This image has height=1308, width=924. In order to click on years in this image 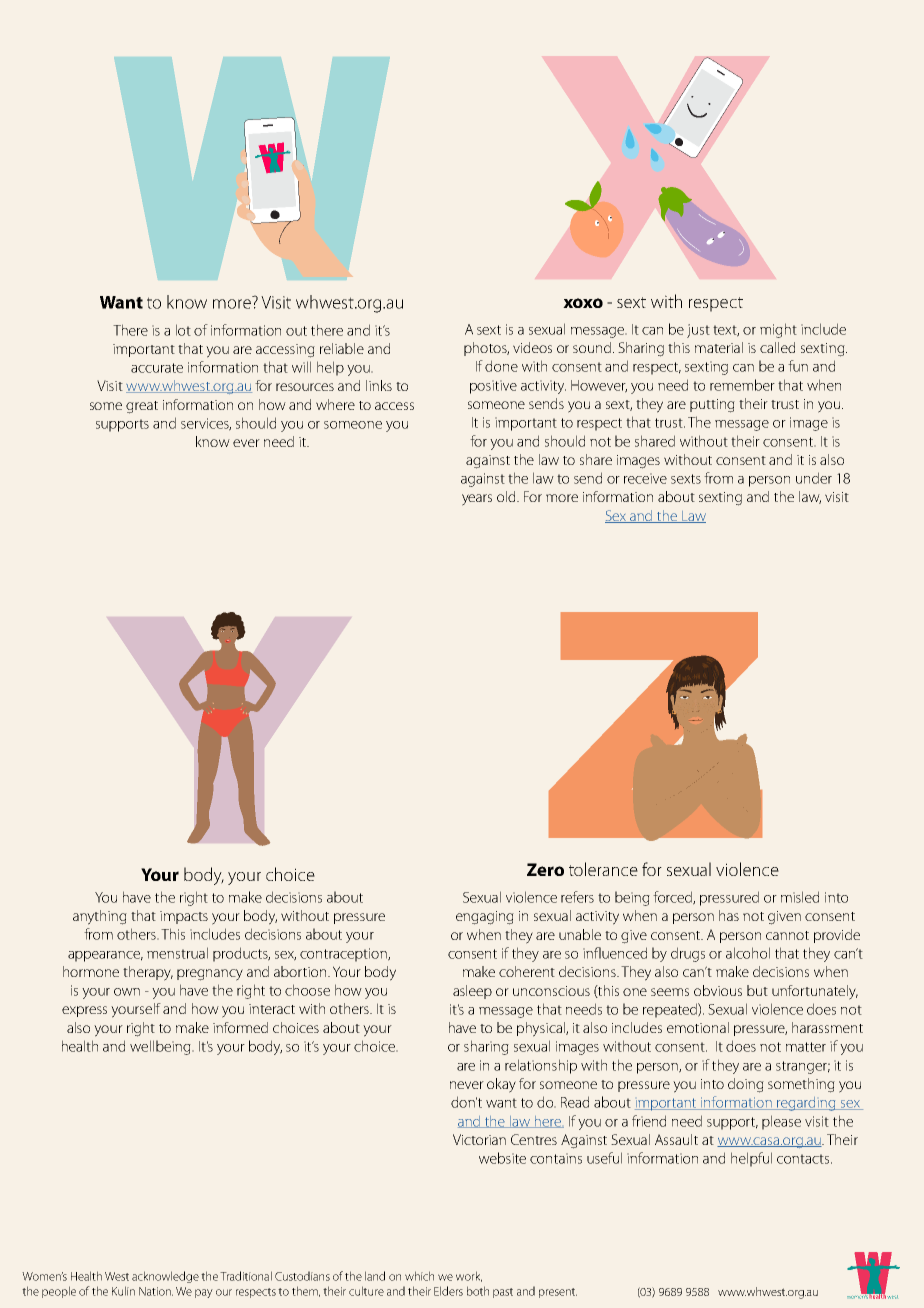, I will do `click(477, 500)`.
